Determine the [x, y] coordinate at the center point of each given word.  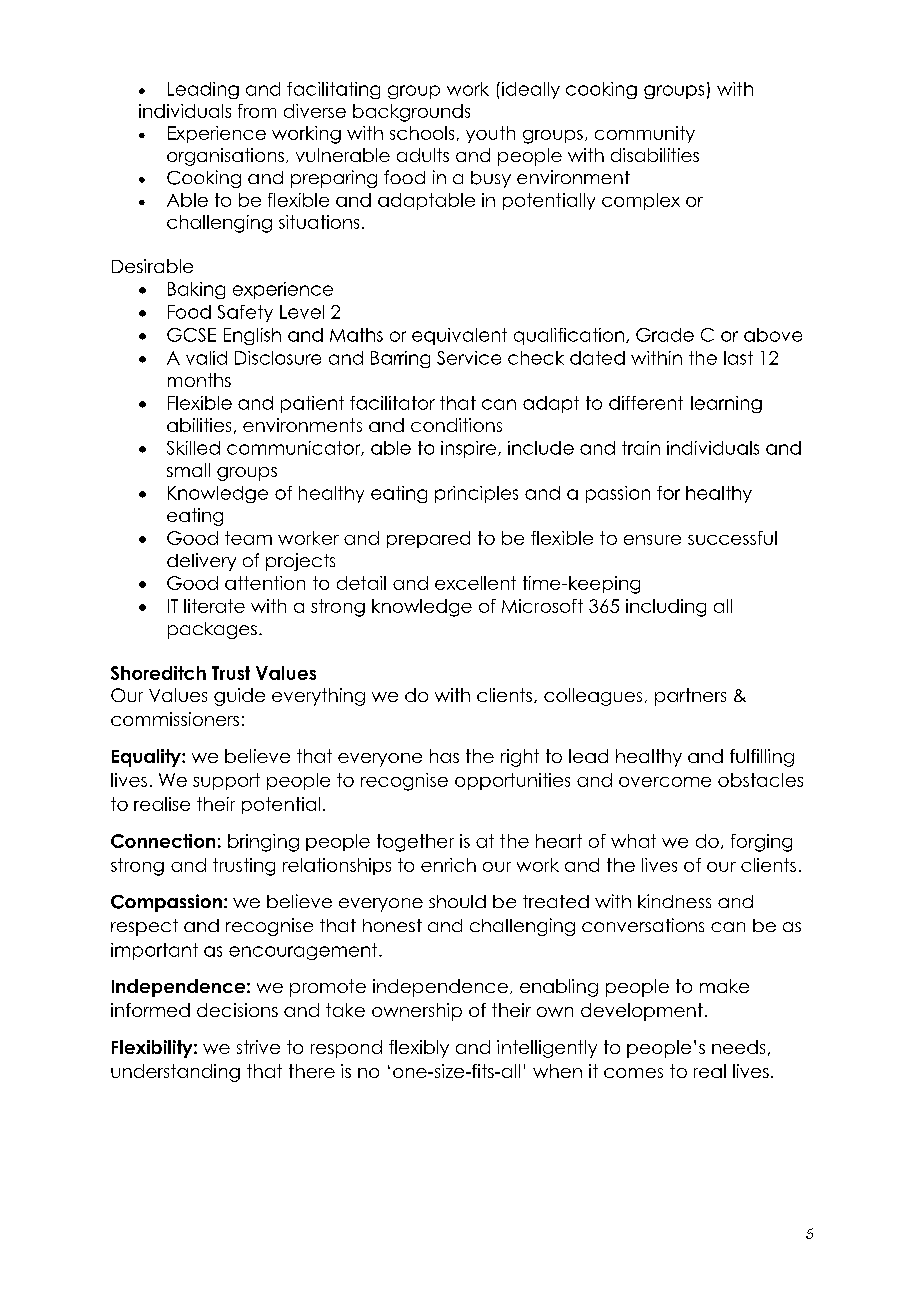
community [645, 134]
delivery [201, 562]
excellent [475, 583]
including [666, 608]
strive [258, 1047]
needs [738, 1047]
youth [490, 134]
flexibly [419, 1049]
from [257, 111]
